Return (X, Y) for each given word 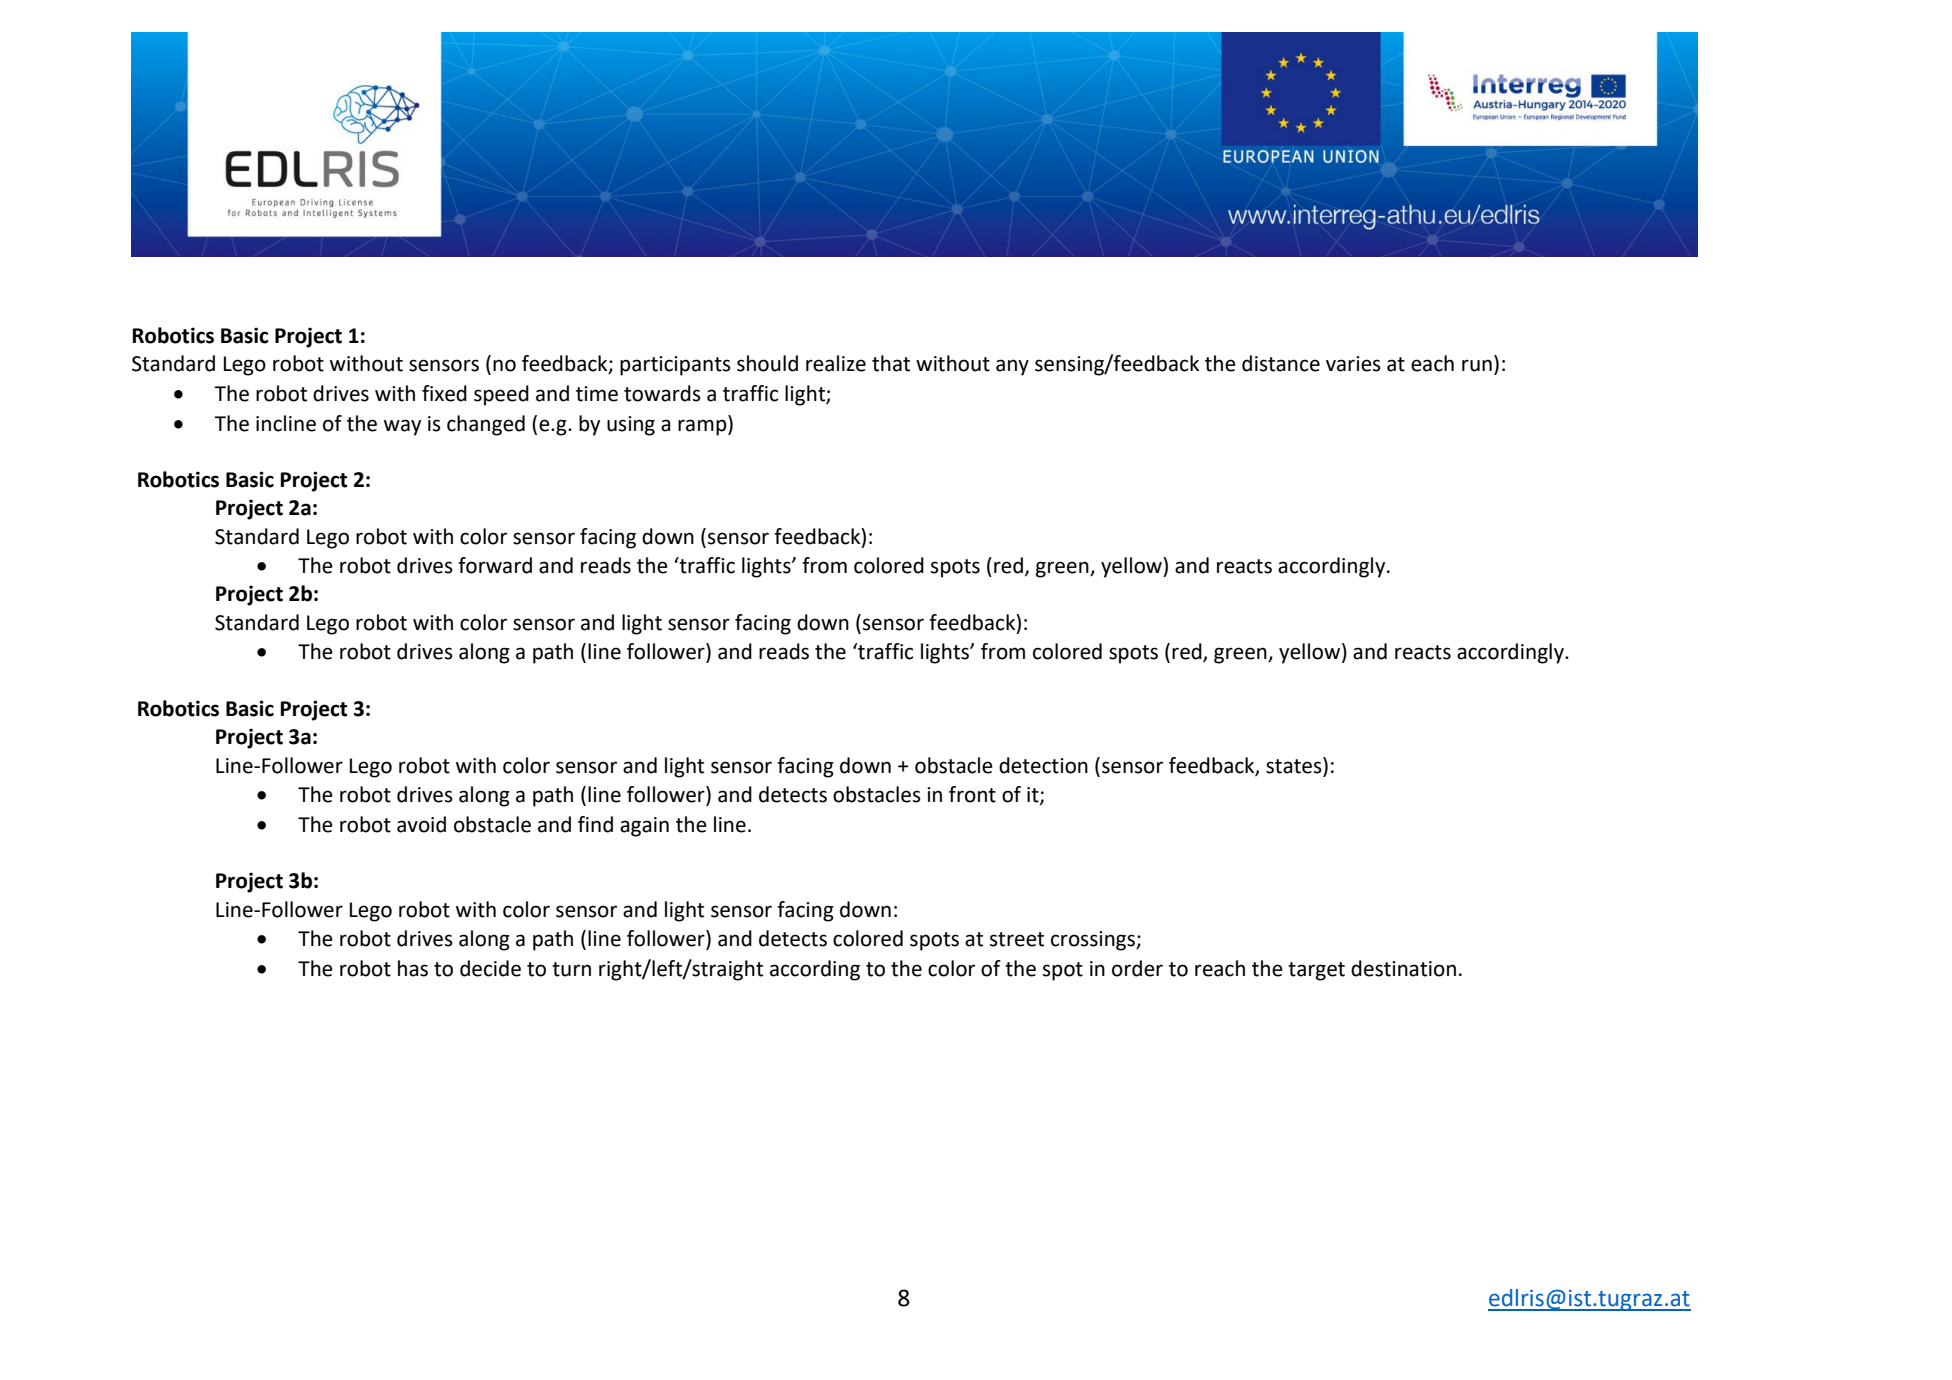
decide (490, 968)
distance (1281, 363)
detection (1043, 765)
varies (1353, 364)
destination (1403, 968)
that (891, 363)
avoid (421, 824)
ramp (703, 427)
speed (501, 395)
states (1295, 765)
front (972, 794)
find (595, 824)
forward (495, 565)
